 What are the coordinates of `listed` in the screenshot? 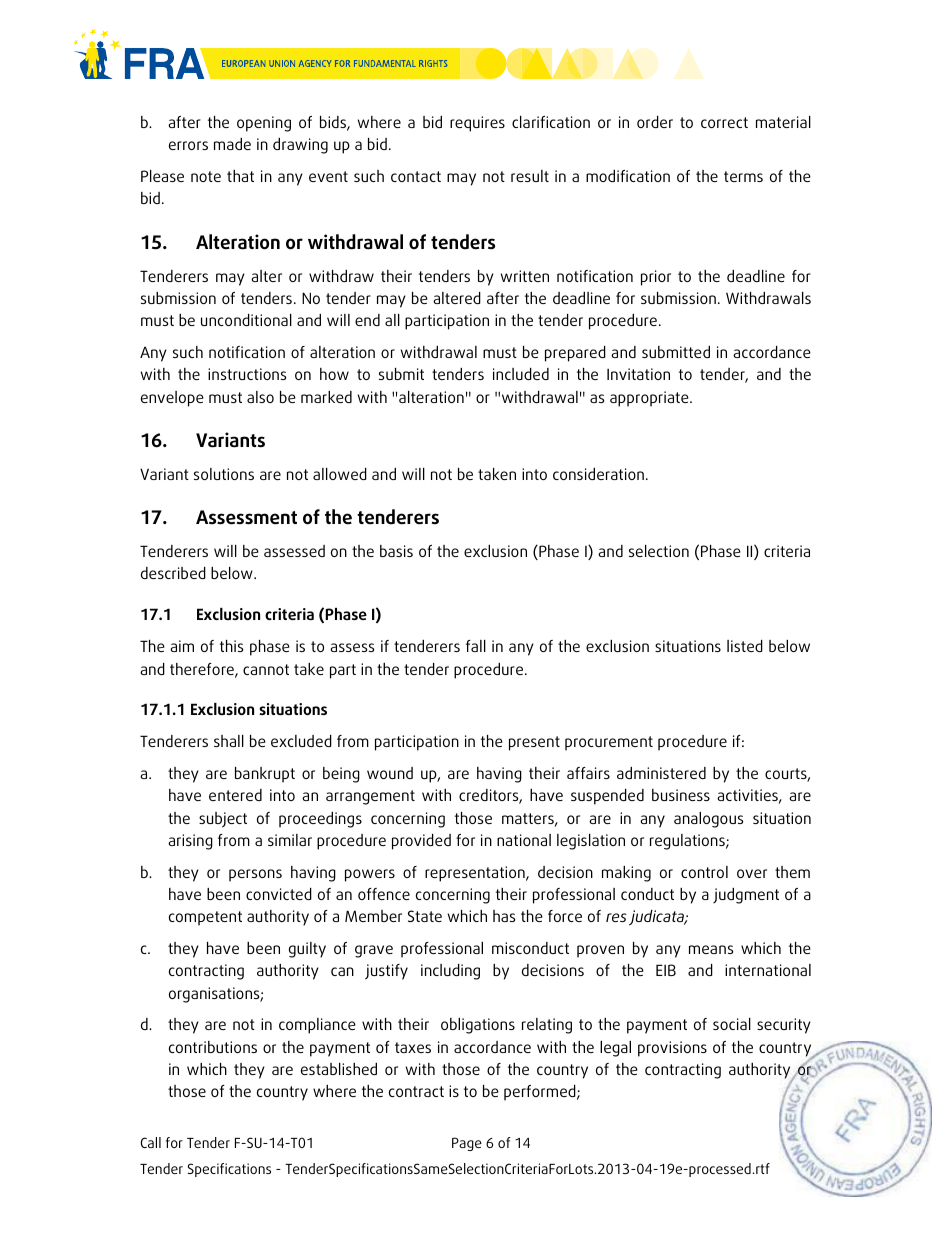 It's located at (745, 646).
